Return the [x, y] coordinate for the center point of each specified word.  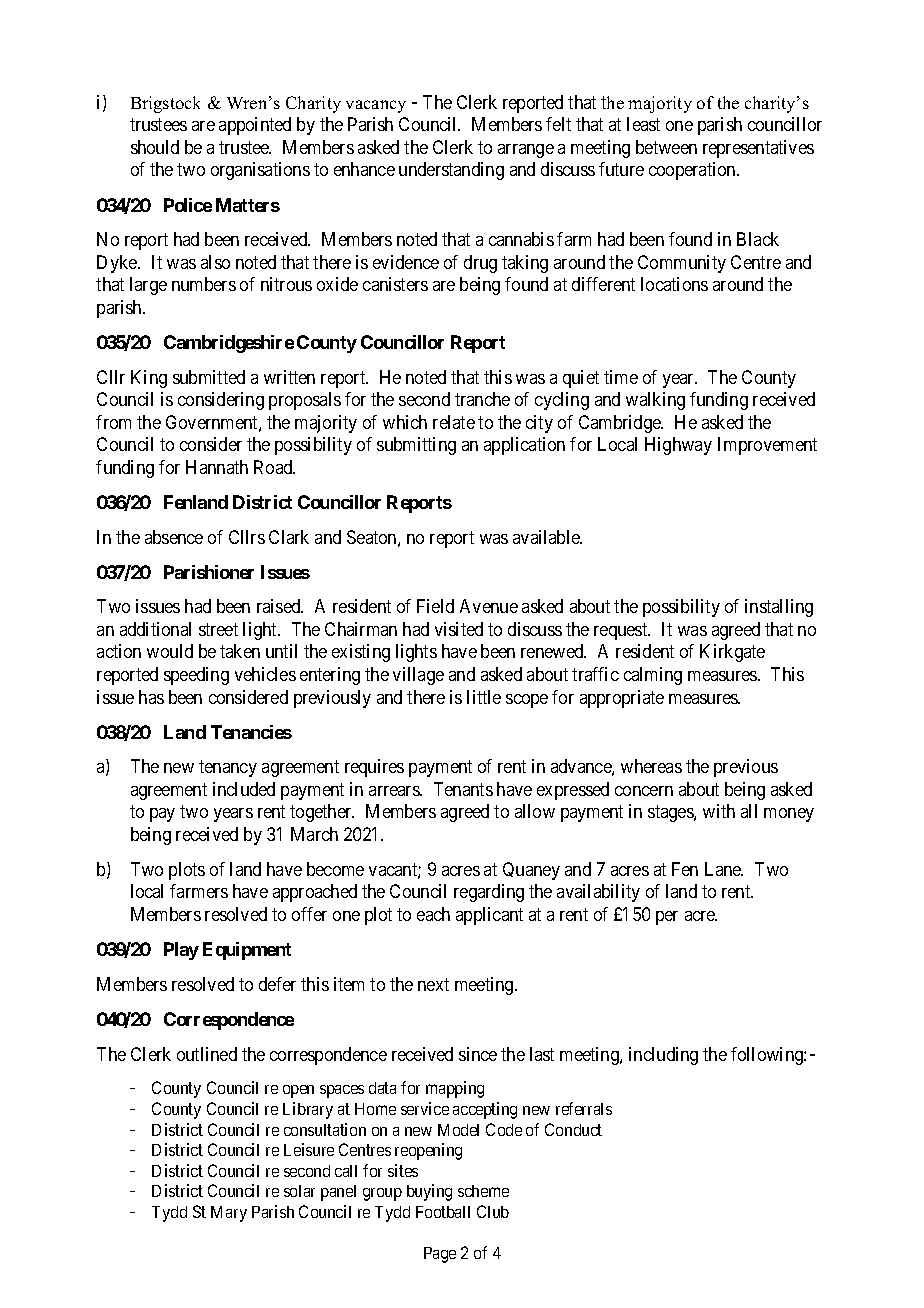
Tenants [463, 789]
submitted [209, 377]
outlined [207, 1054]
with [719, 811]
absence [174, 537]
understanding [451, 171]
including [663, 1056]
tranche [482, 399]
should [155, 147]
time [621, 377]
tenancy [228, 769]
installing [779, 608]
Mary [229, 1214]
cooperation [693, 171]
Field [435, 606]
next [433, 984]
